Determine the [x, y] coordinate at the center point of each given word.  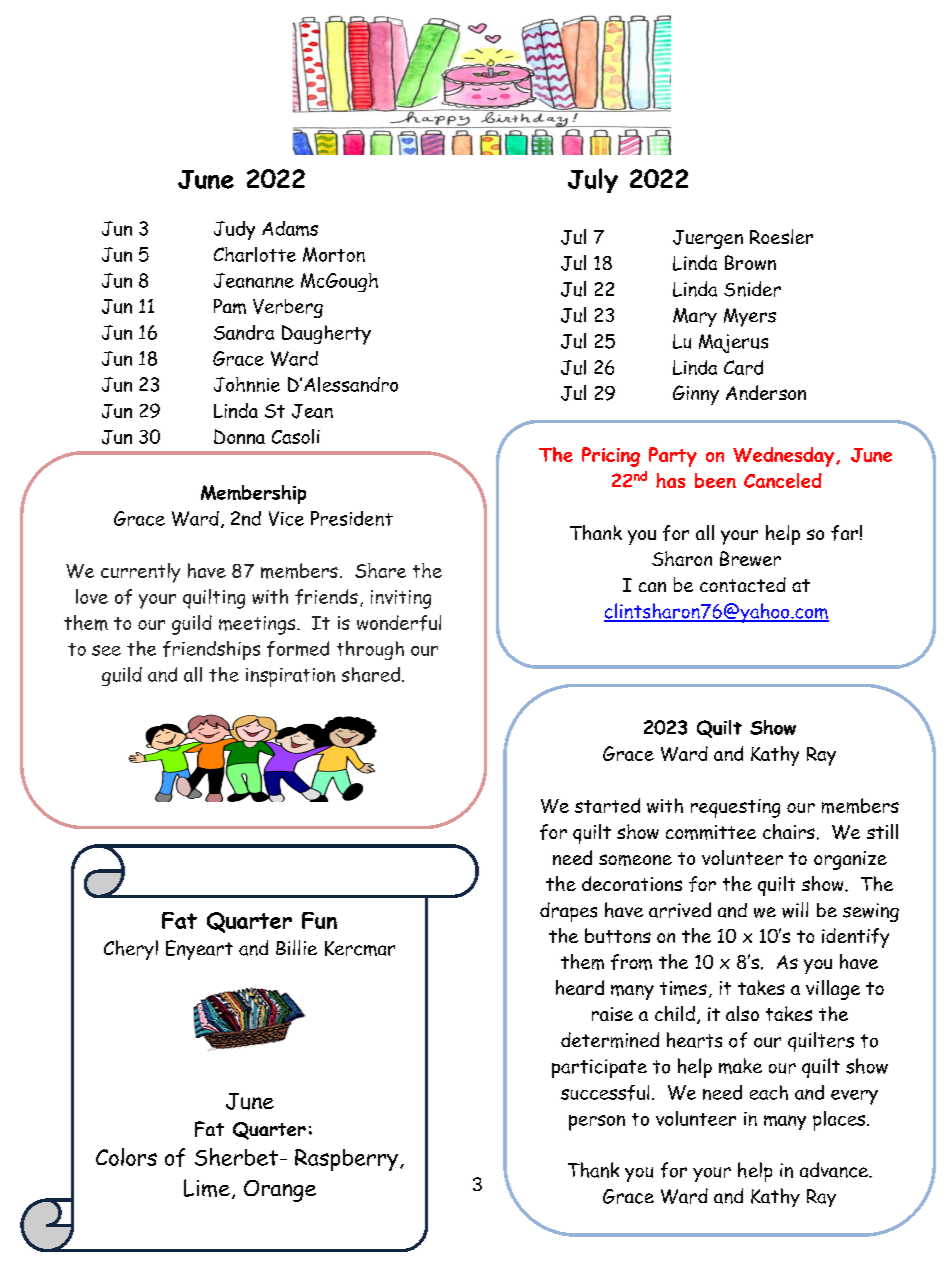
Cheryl [131, 950]
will [795, 910]
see [106, 650]
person [597, 1123]
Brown [750, 262]
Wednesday [785, 457]
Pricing [611, 457]
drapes [568, 912]
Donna [239, 436]
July [593, 180]
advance [835, 1170]
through [370, 650]
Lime [207, 1188]
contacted [743, 584]
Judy [234, 230]
